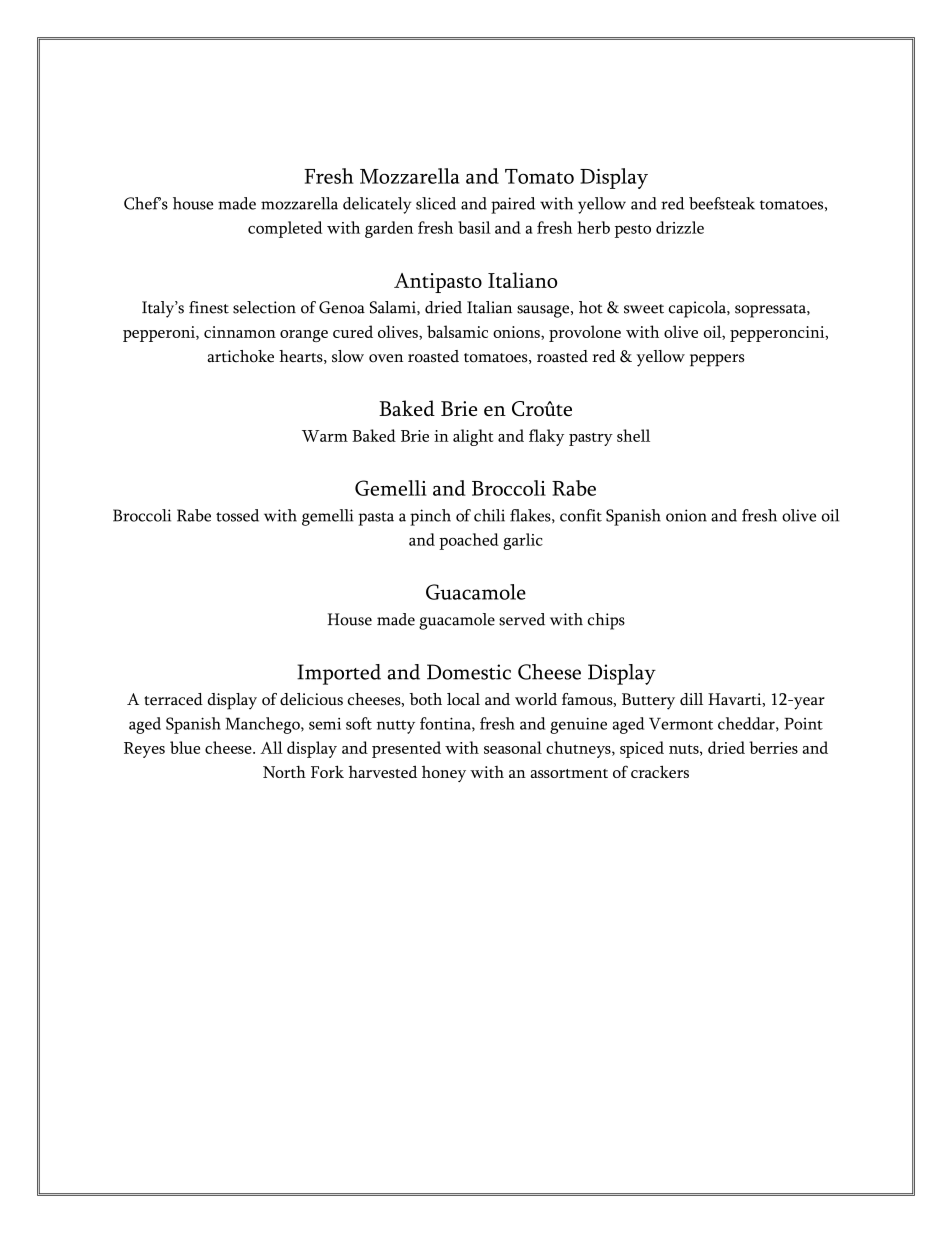 Image resolution: width=952 pixels, height=1233 pixels. I want to click on pesto, so click(633, 231).
